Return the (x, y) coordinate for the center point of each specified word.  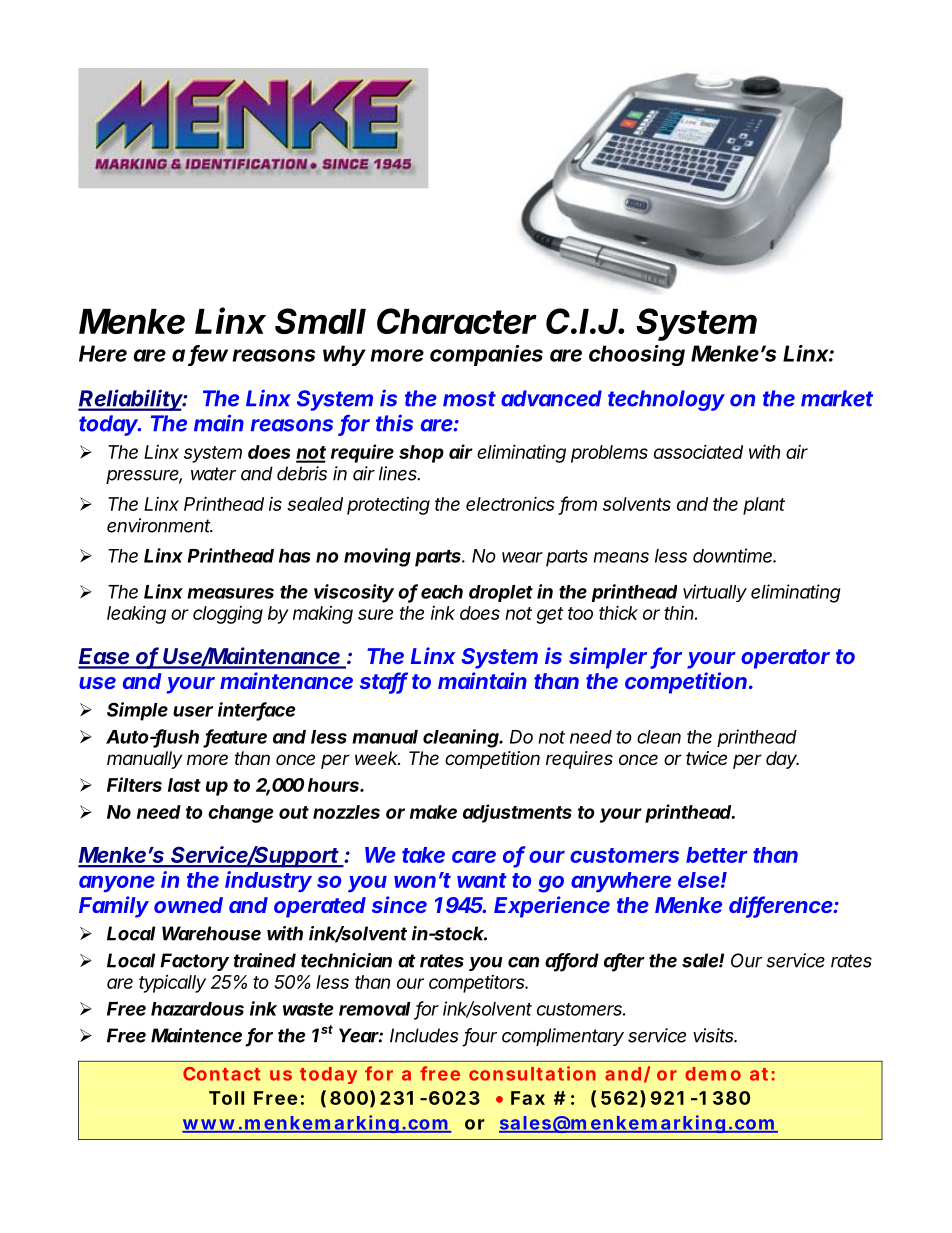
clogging (228, 615)
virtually (715, 593)
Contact (221, 1074)
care (474, 856)
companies (486, 355)
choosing (637, 355)
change (241, 814)
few (208, 354)
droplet (501, 593)
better (717, 855)
